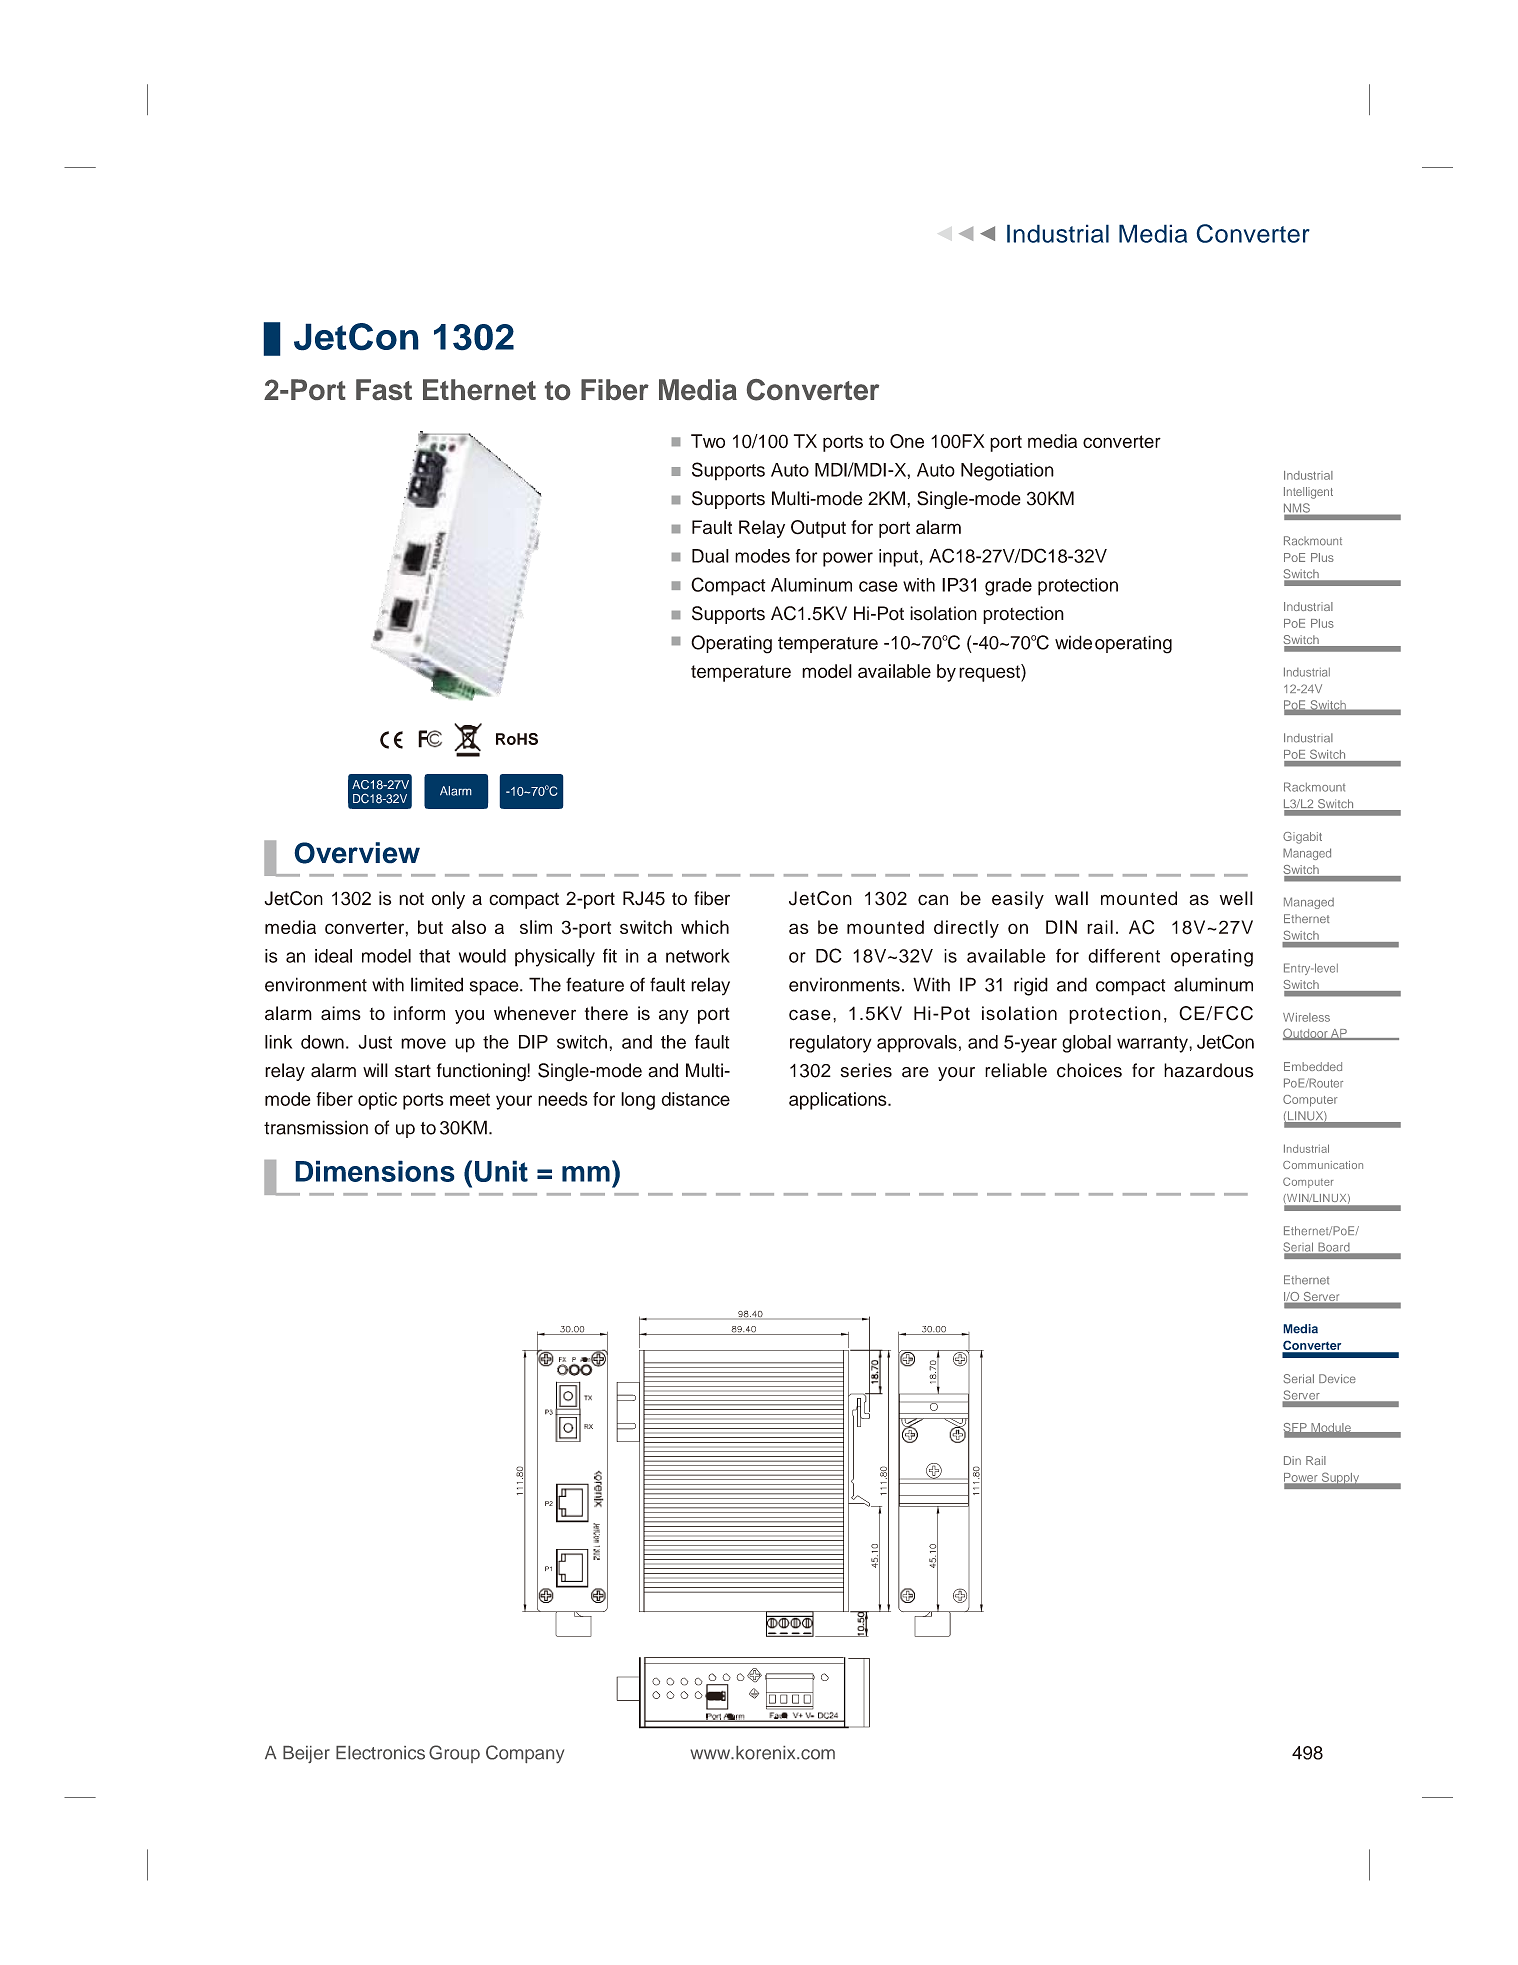 Image resolution: width=1518 pixels, height=1965 pixels. What do you see at coordinates (375, 1171) in the document?
I see `Dimensions` at bounding box center [375, 1171].
